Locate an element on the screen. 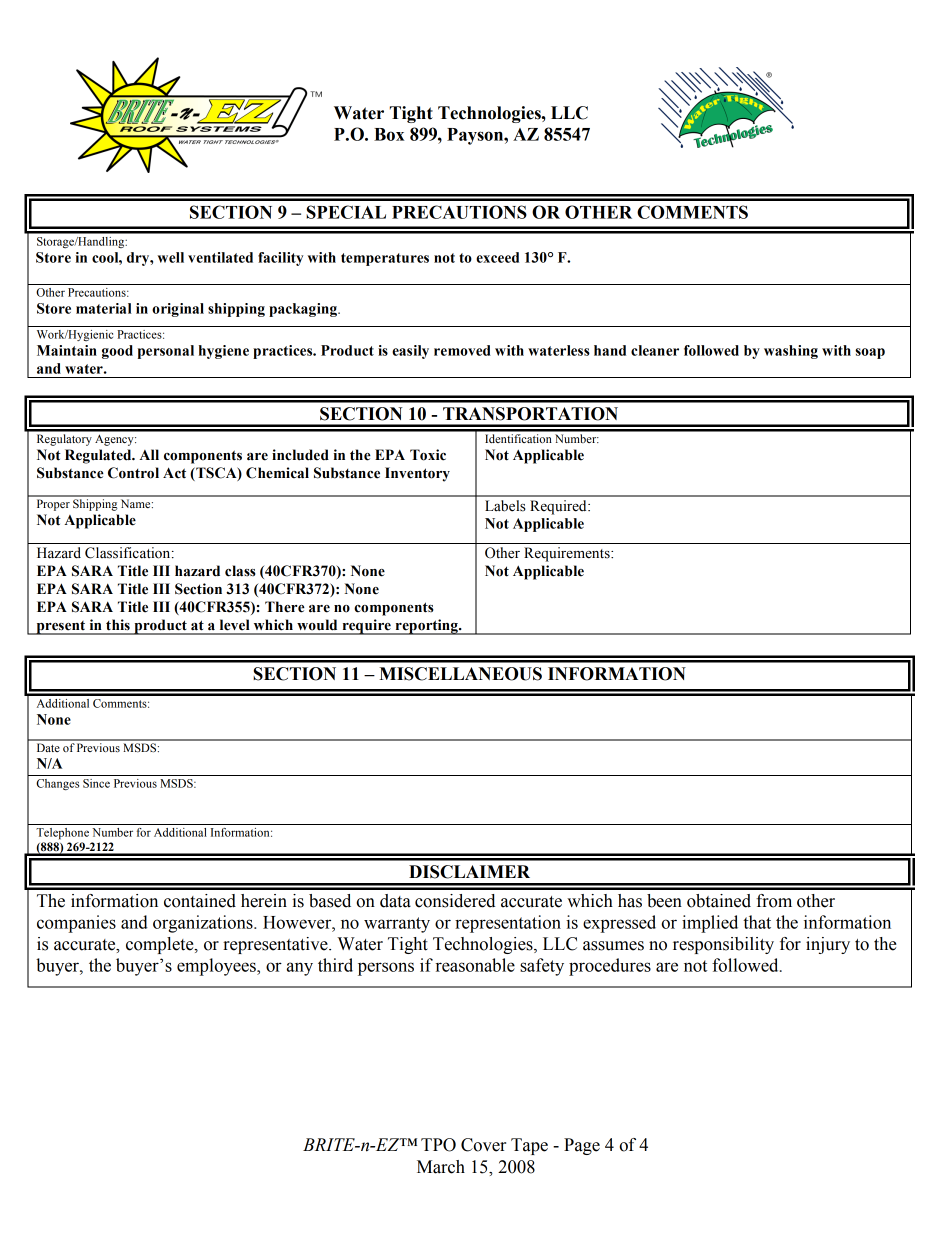  TRANSPORTATION is located at coordinates (530, 414).
